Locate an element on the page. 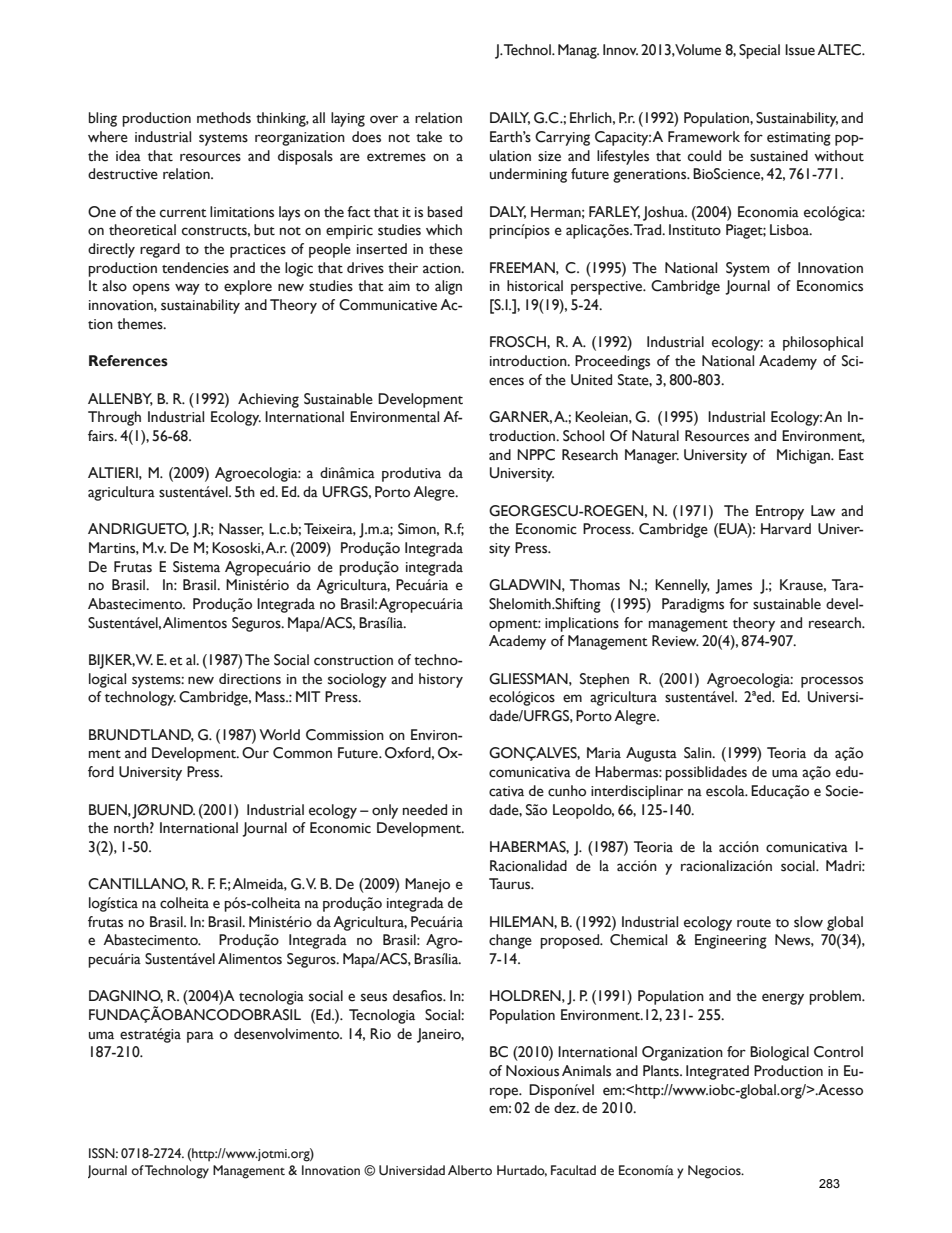 This document has height=1233, width=952. James is located at coordinates (733, 586).
